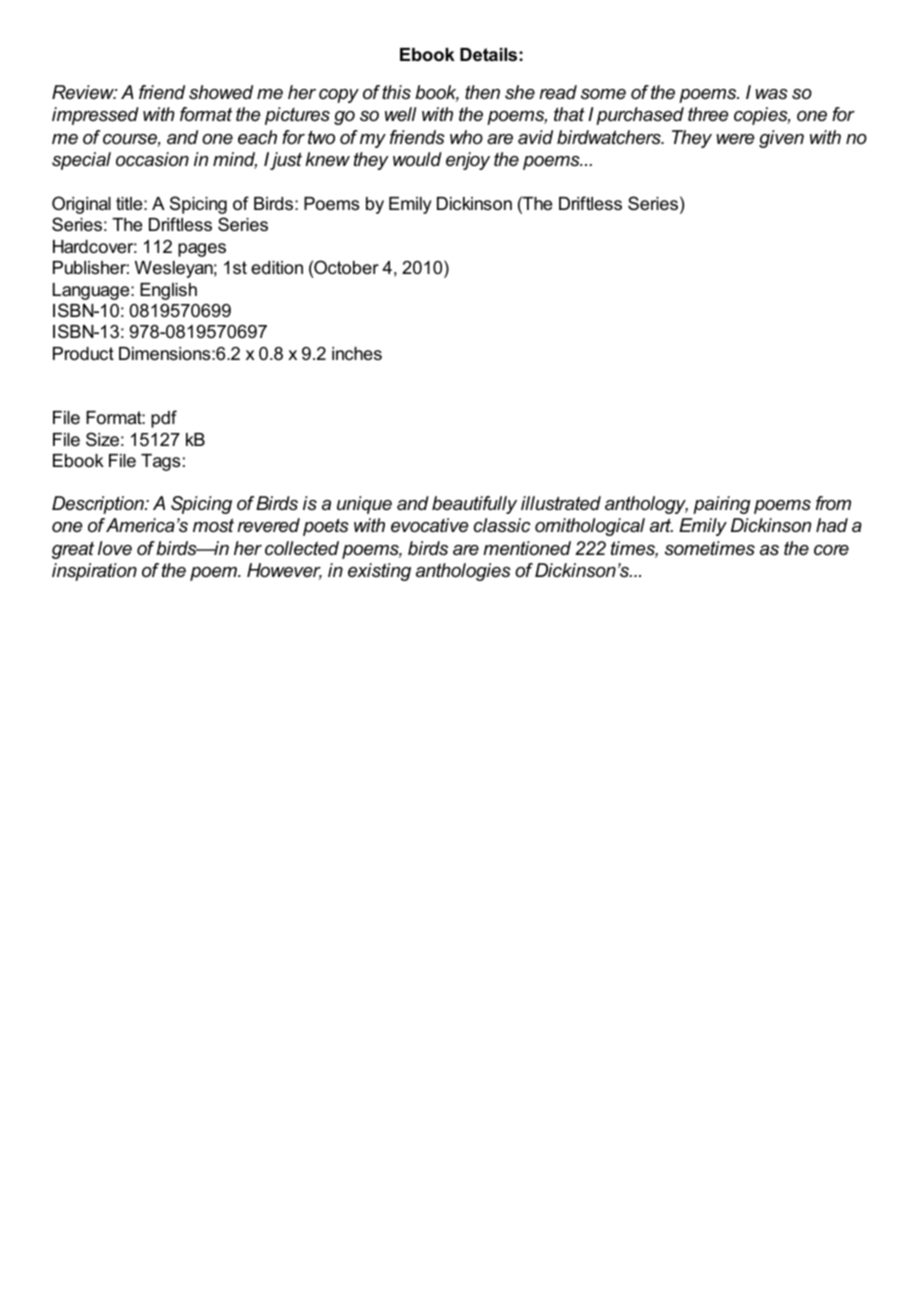 This screenshot has width=924, height=1308. Describe the element at coordinates (115, 548) in the screenshot. I see `love` at that location.
